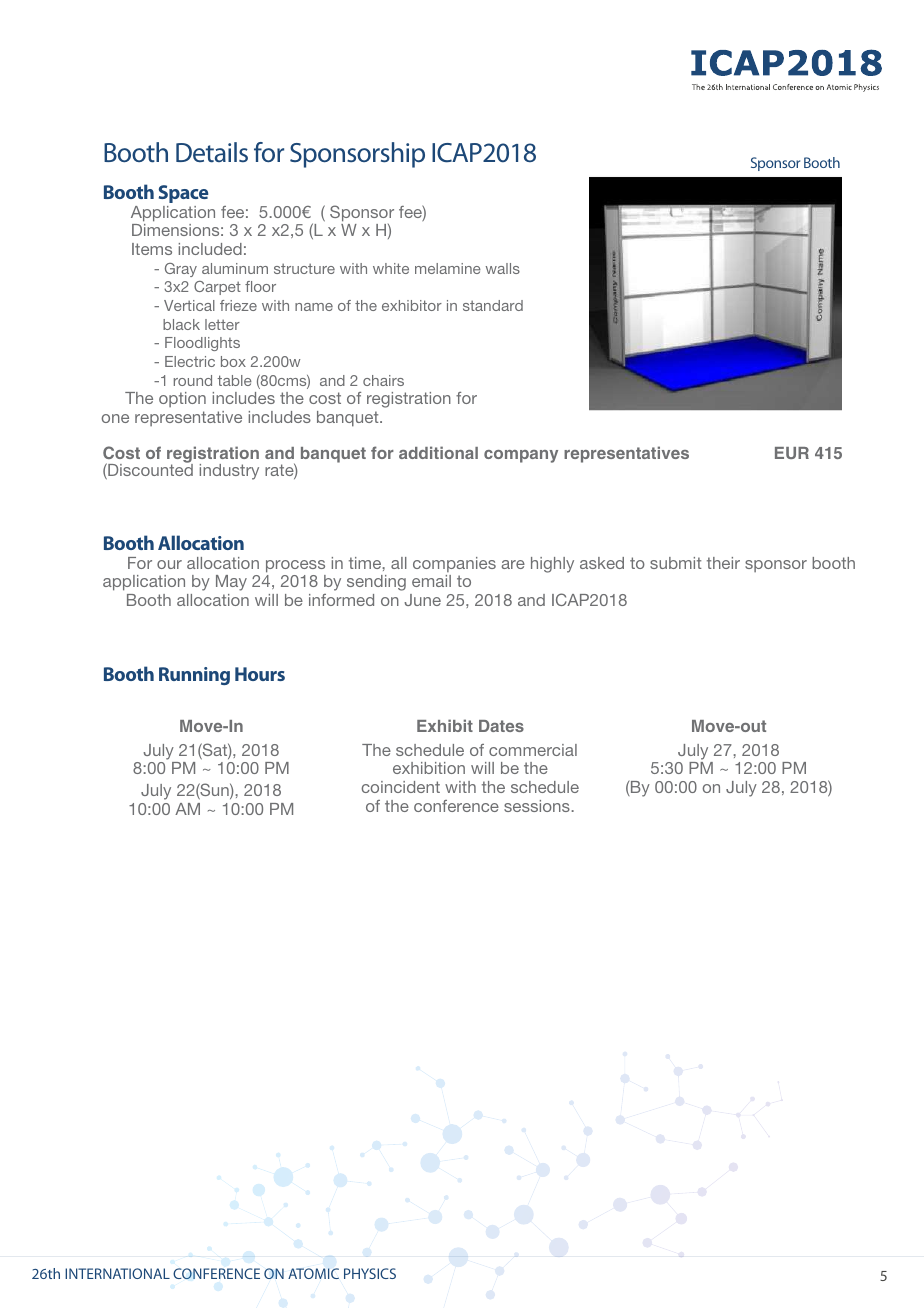 The width and height of the page is (924, 1308). I want to click on INTERNATIONAL, so click(117, 1273).
